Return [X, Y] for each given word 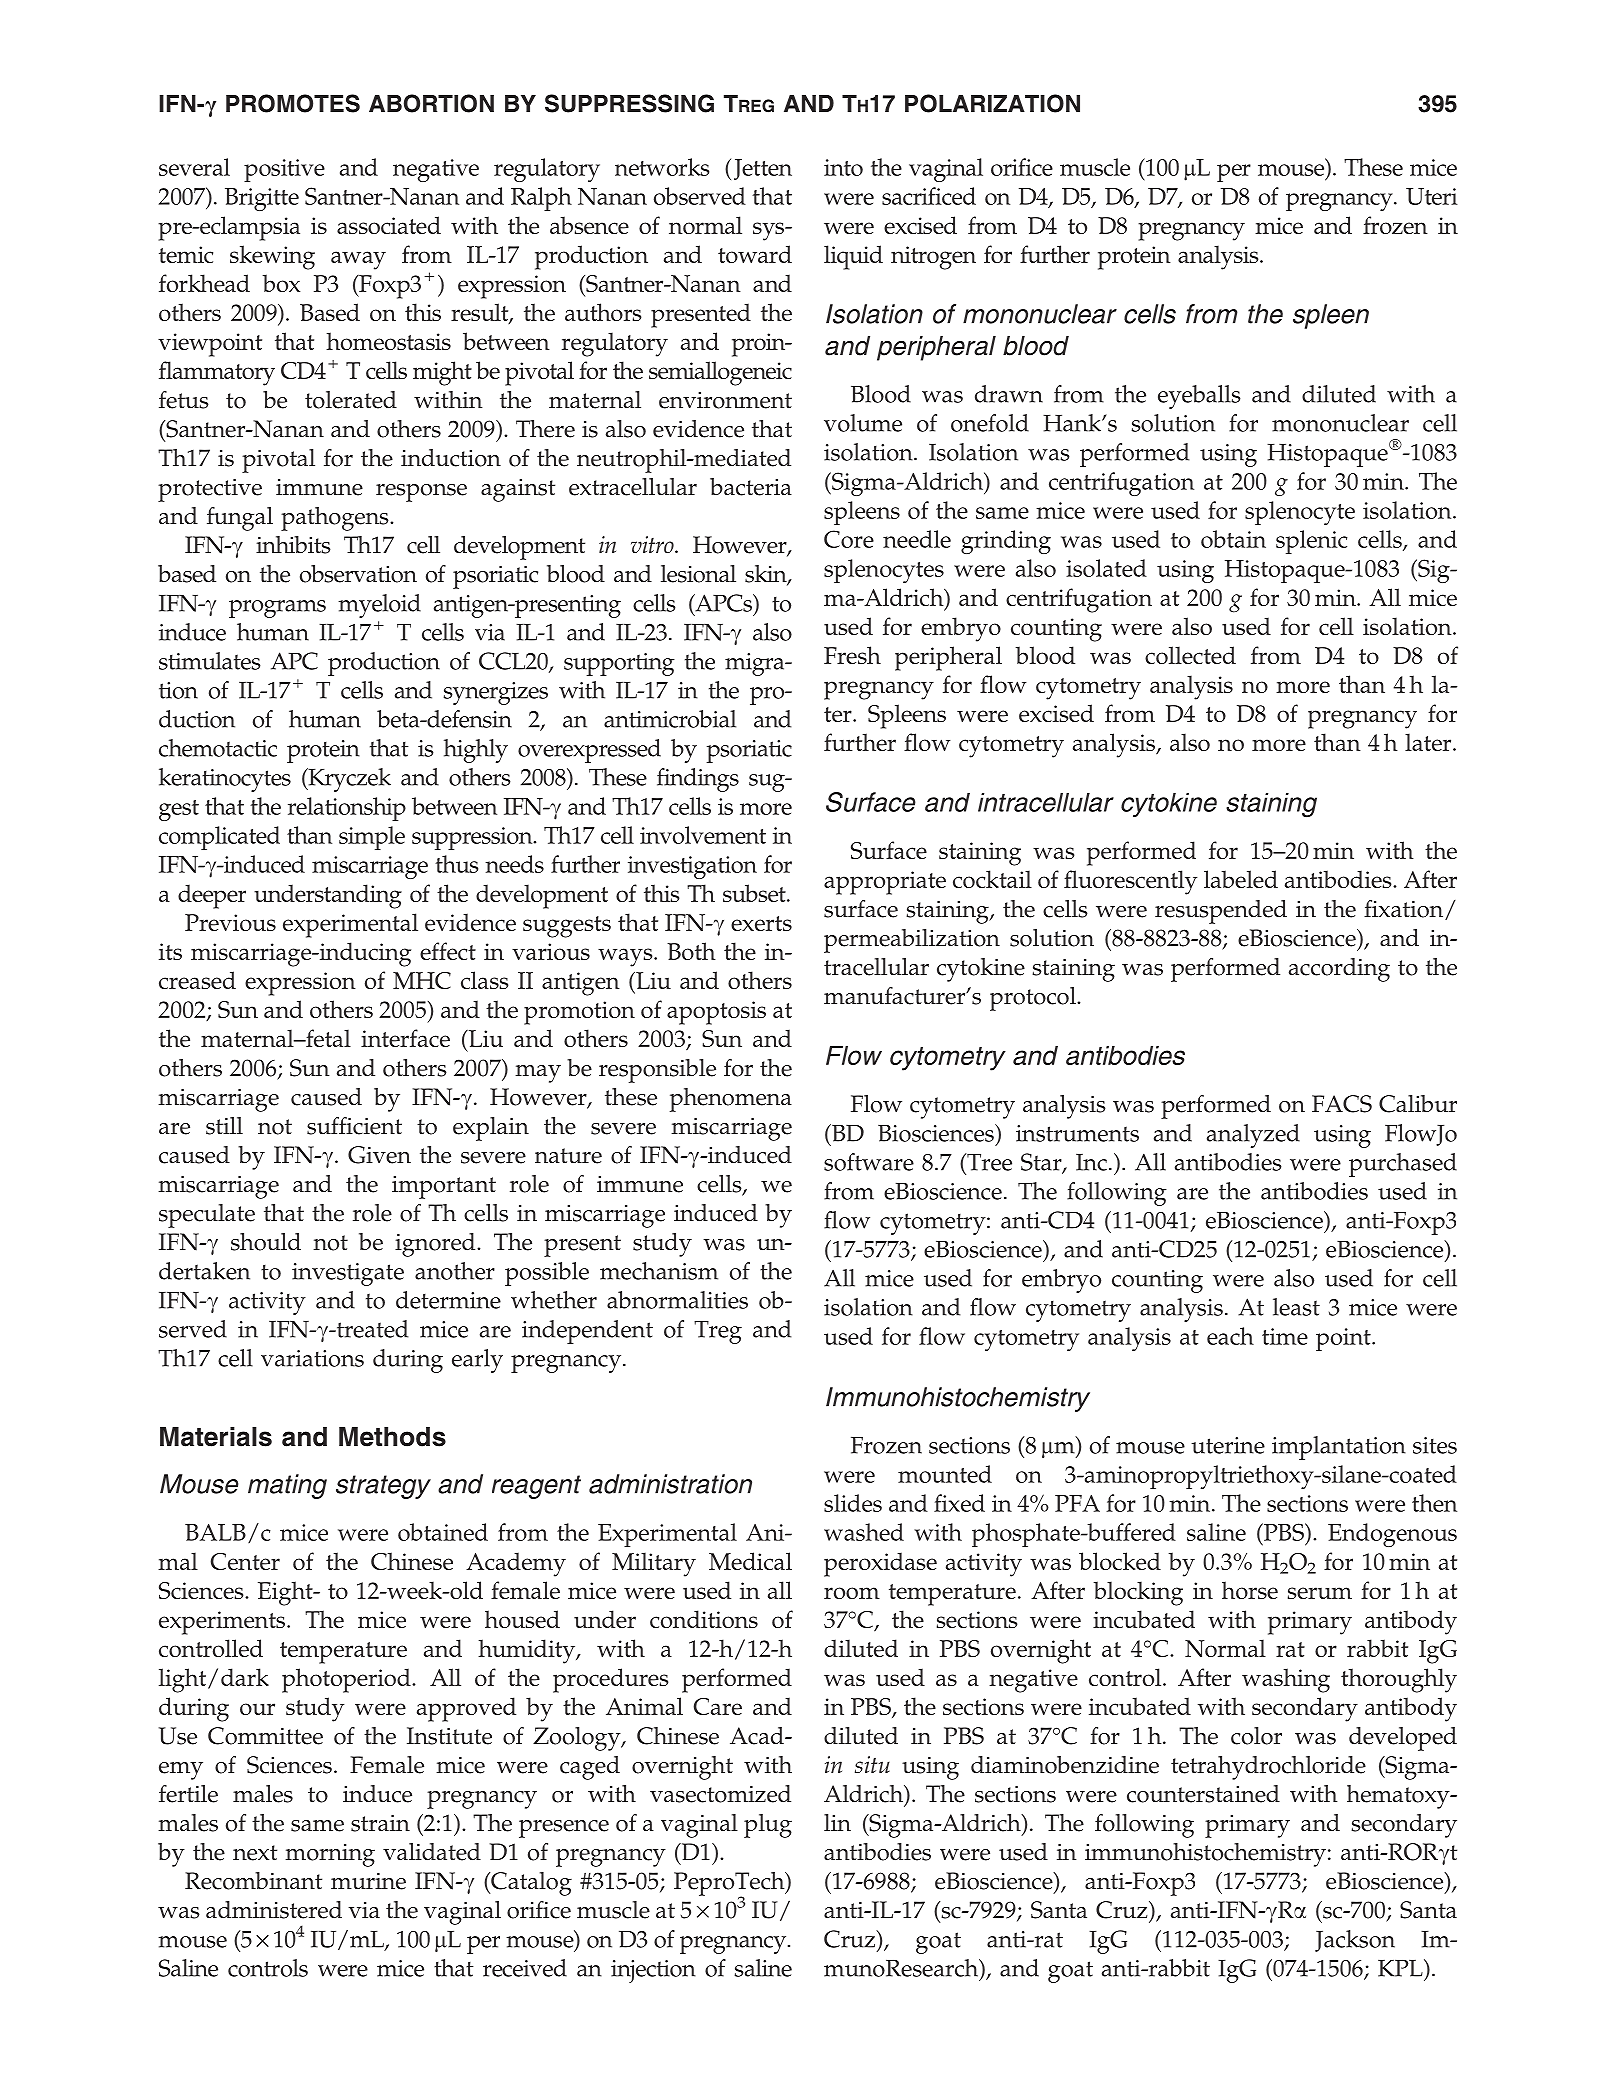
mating [287, 1486]
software [869, 1162]
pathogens [336, 519]
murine [368, 1881]
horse [1250, 1590]
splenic [1312, 542]
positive [284, 170]
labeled [1241, 879]
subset [755, 893]
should [266, 1242]
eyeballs [1199, 397]
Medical [750, 1561]
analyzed [1253, 1136]
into [843, 167]
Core [849, 539]
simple [372, 838]
